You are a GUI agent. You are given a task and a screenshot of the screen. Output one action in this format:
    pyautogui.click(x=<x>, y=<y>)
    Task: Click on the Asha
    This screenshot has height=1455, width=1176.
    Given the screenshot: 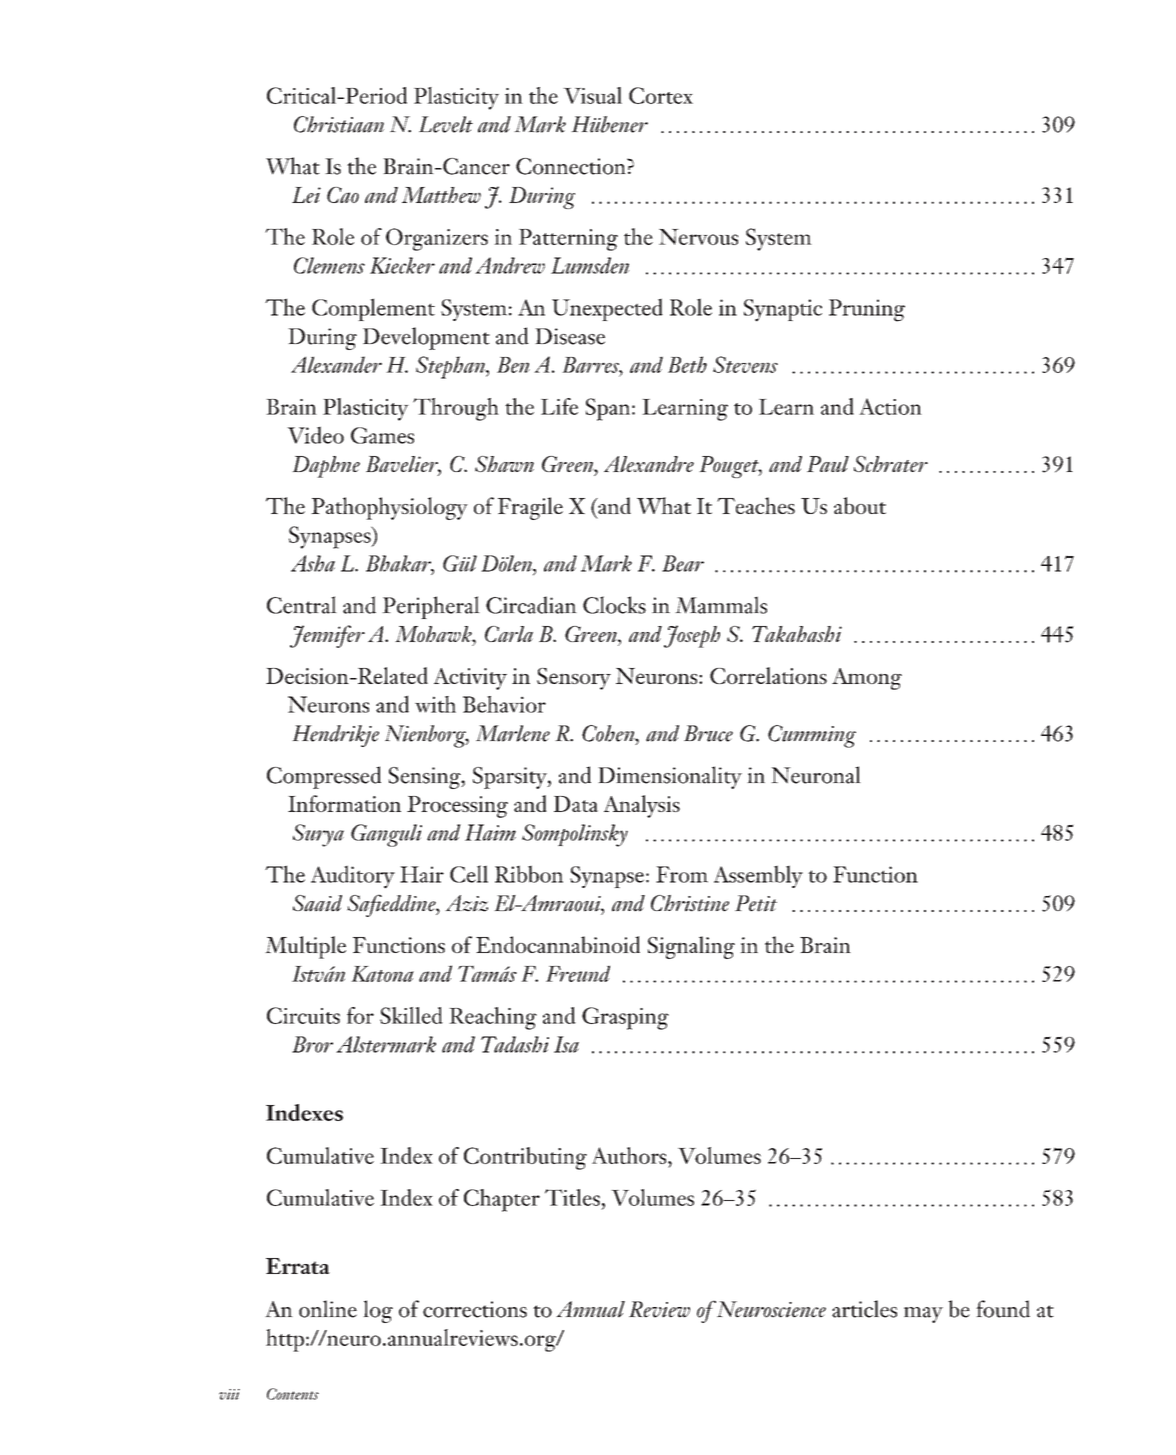 What is the action you would take?
    pyautogui.click(x=313, y=563)
